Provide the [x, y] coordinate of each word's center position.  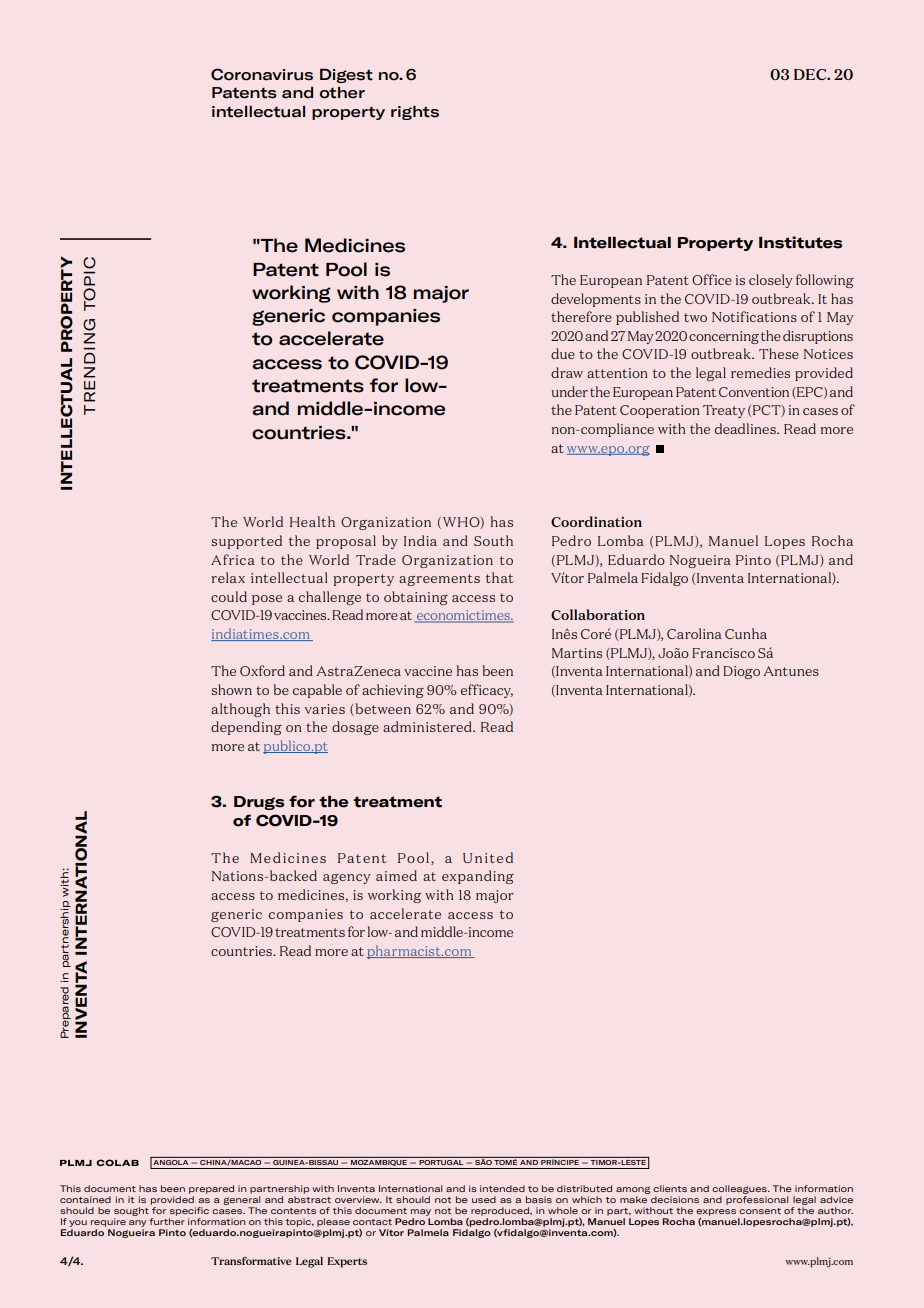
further [167, 1220]
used [484, 1199]
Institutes [800, 242]
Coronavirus [262, 74]
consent [760, 1211]
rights [415, 113]
